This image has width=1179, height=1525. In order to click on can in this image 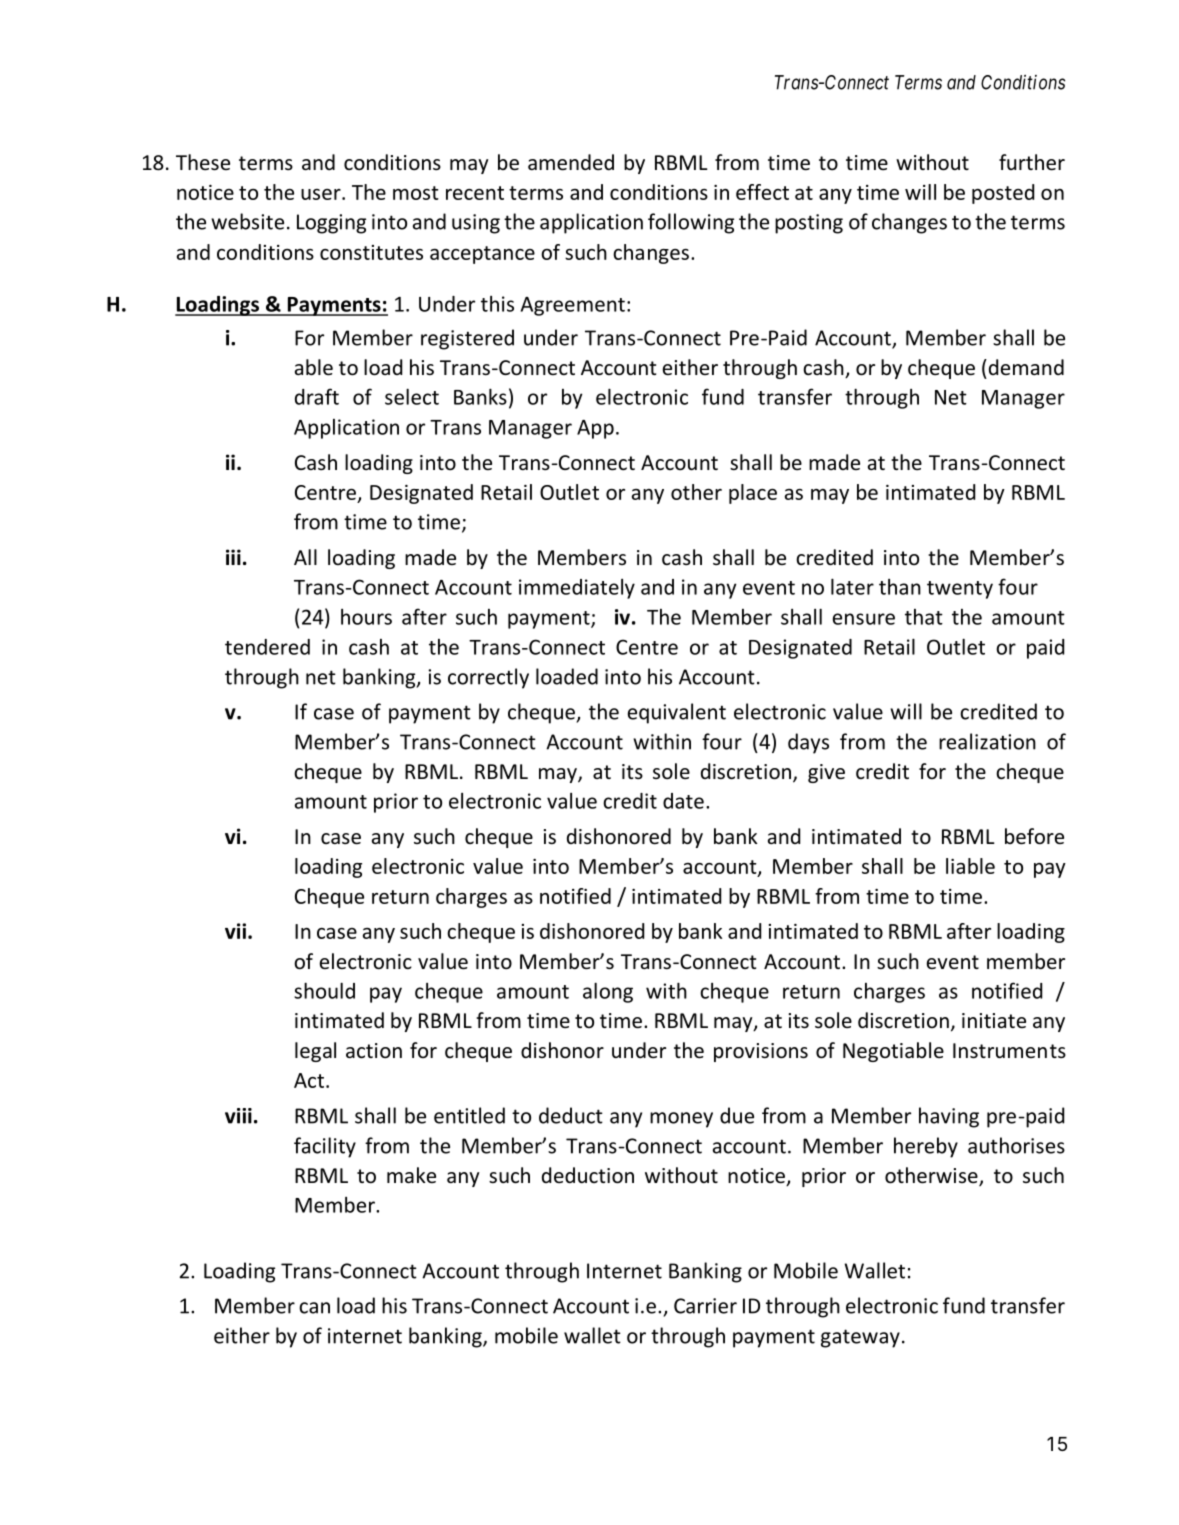, I will do `click(314, 1308)`.
